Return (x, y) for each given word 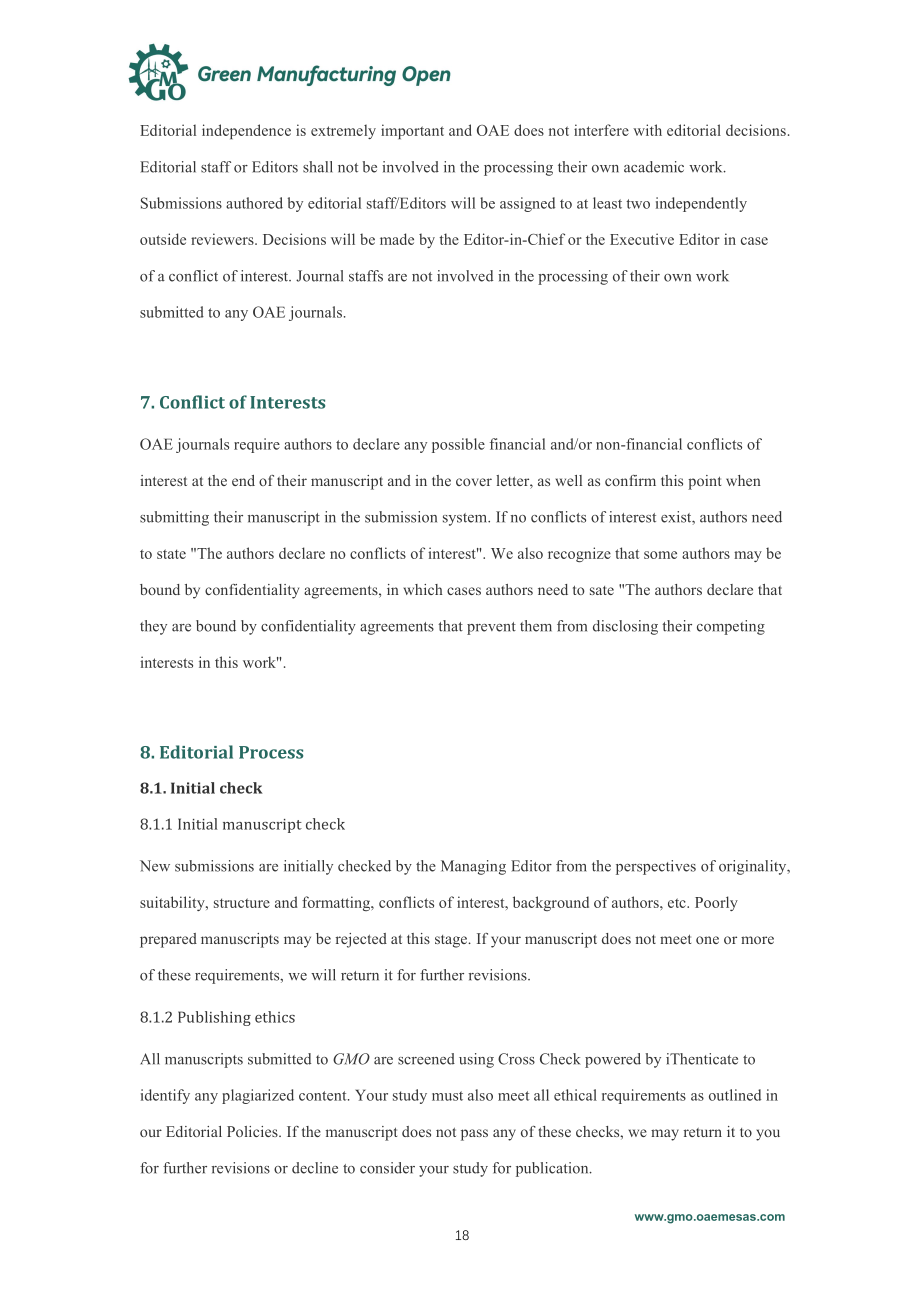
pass (474, 1135)
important (412, 131)
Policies (253, 1131)
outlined (735, 1095)
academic (654, 167)
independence (246, 131)
